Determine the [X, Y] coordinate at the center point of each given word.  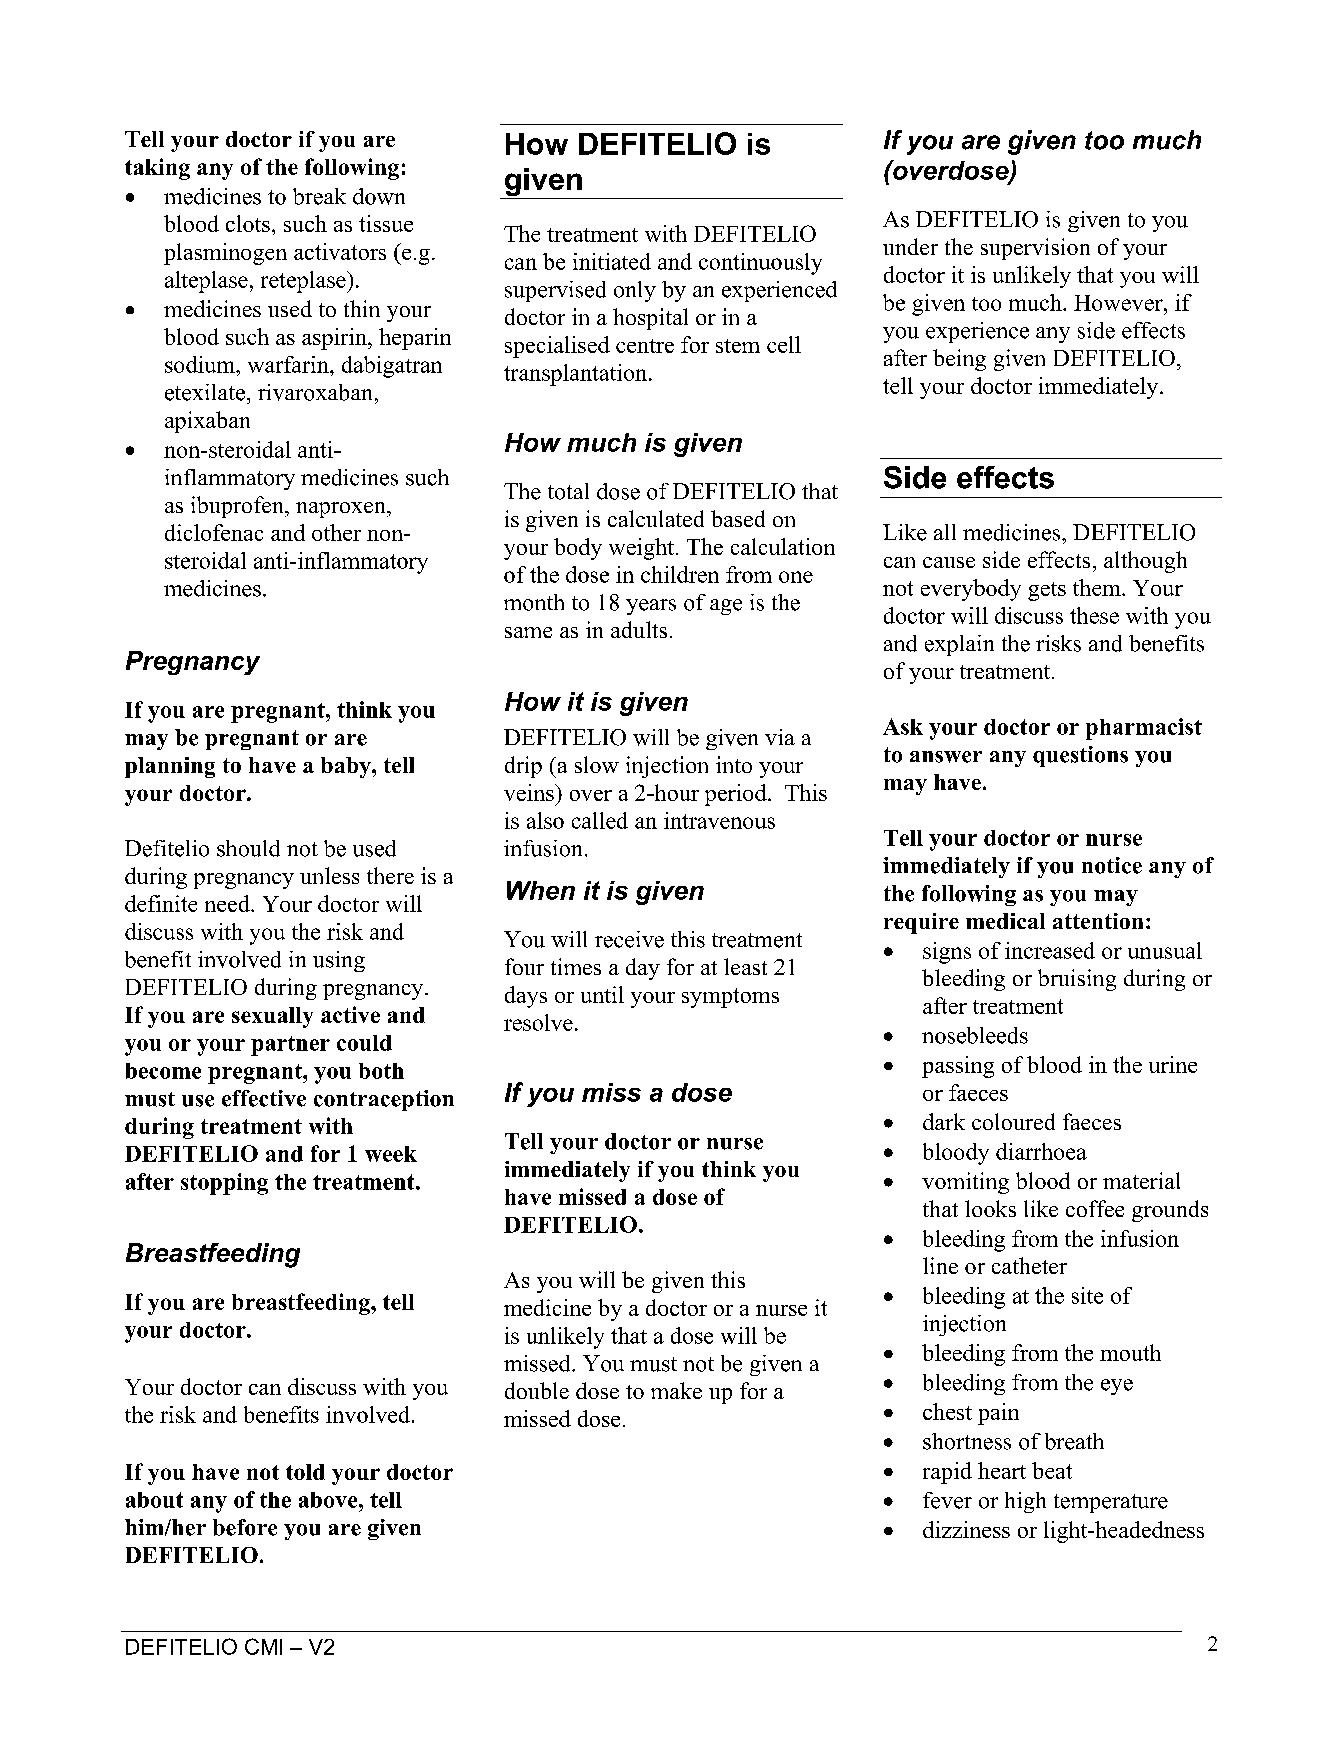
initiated [612, 261]
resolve [538, 1022]
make [676, 1390]
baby [347, 767]
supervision [1035, 249]
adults [639, 629]
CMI [263, 1646]
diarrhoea [1041, 1151]
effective [264, 1098]
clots [248, 223]
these [1094, 615]
